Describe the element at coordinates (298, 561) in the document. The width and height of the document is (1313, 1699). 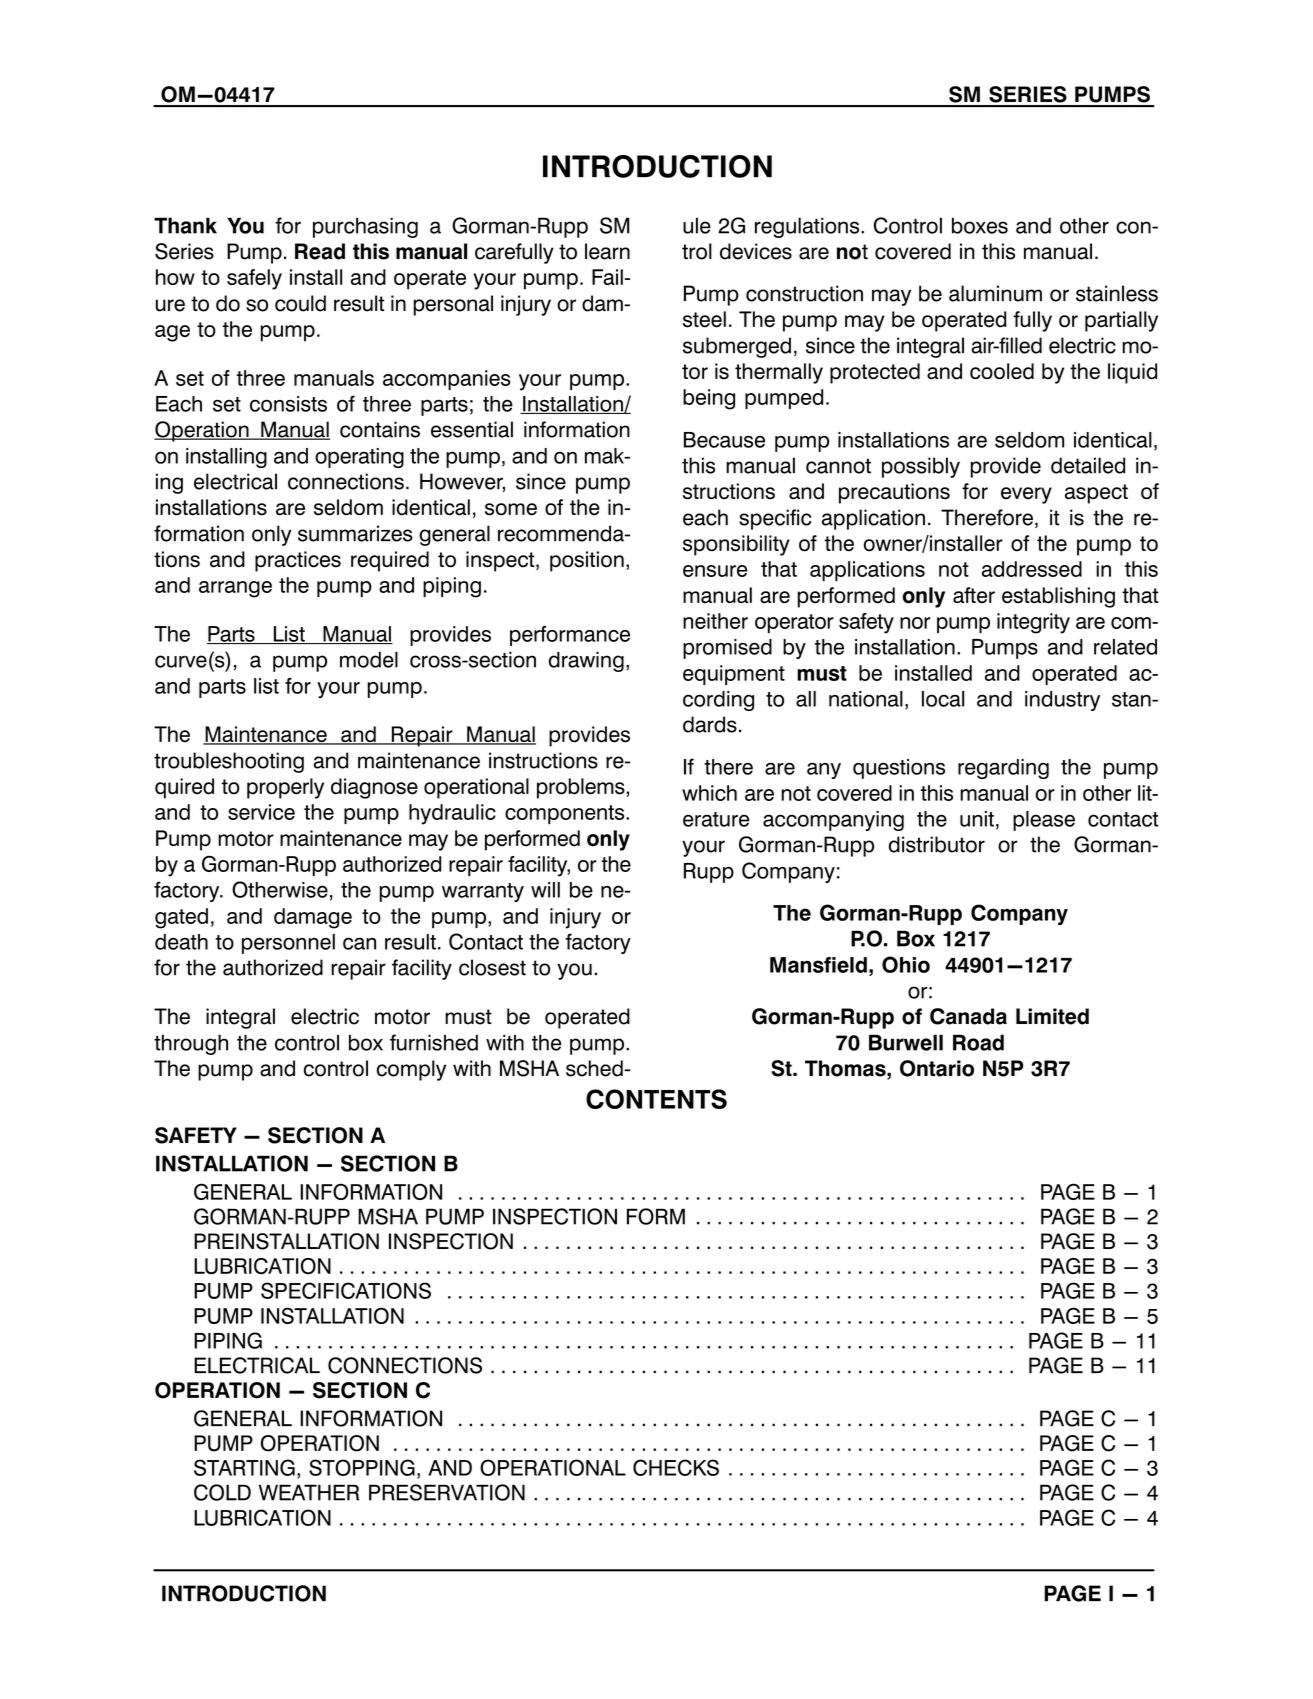
I see `practices` at that location.
